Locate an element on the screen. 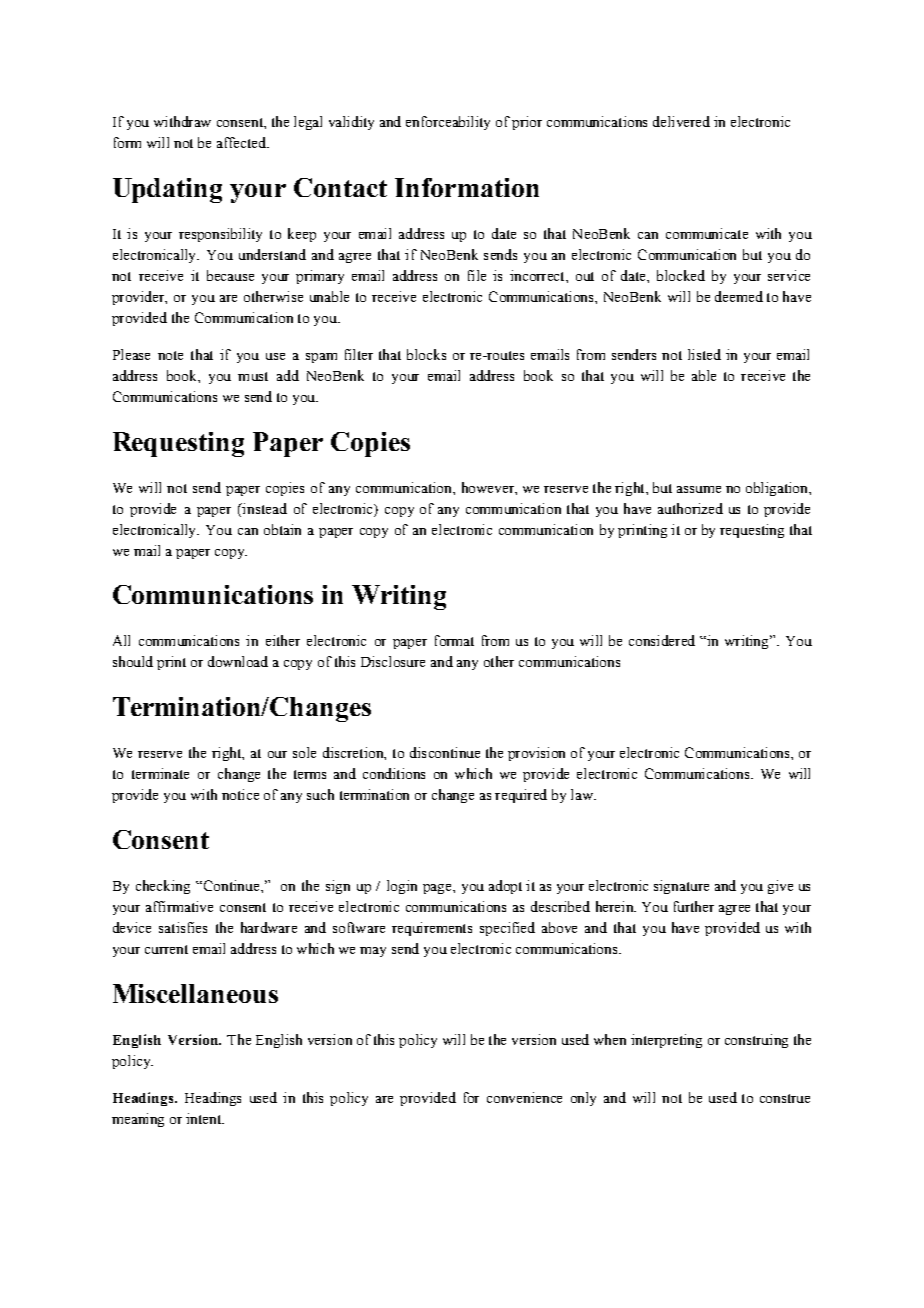 The height and width of the screenshot is (1308, 924). Disclosure is located at coordinates (393, 661).
